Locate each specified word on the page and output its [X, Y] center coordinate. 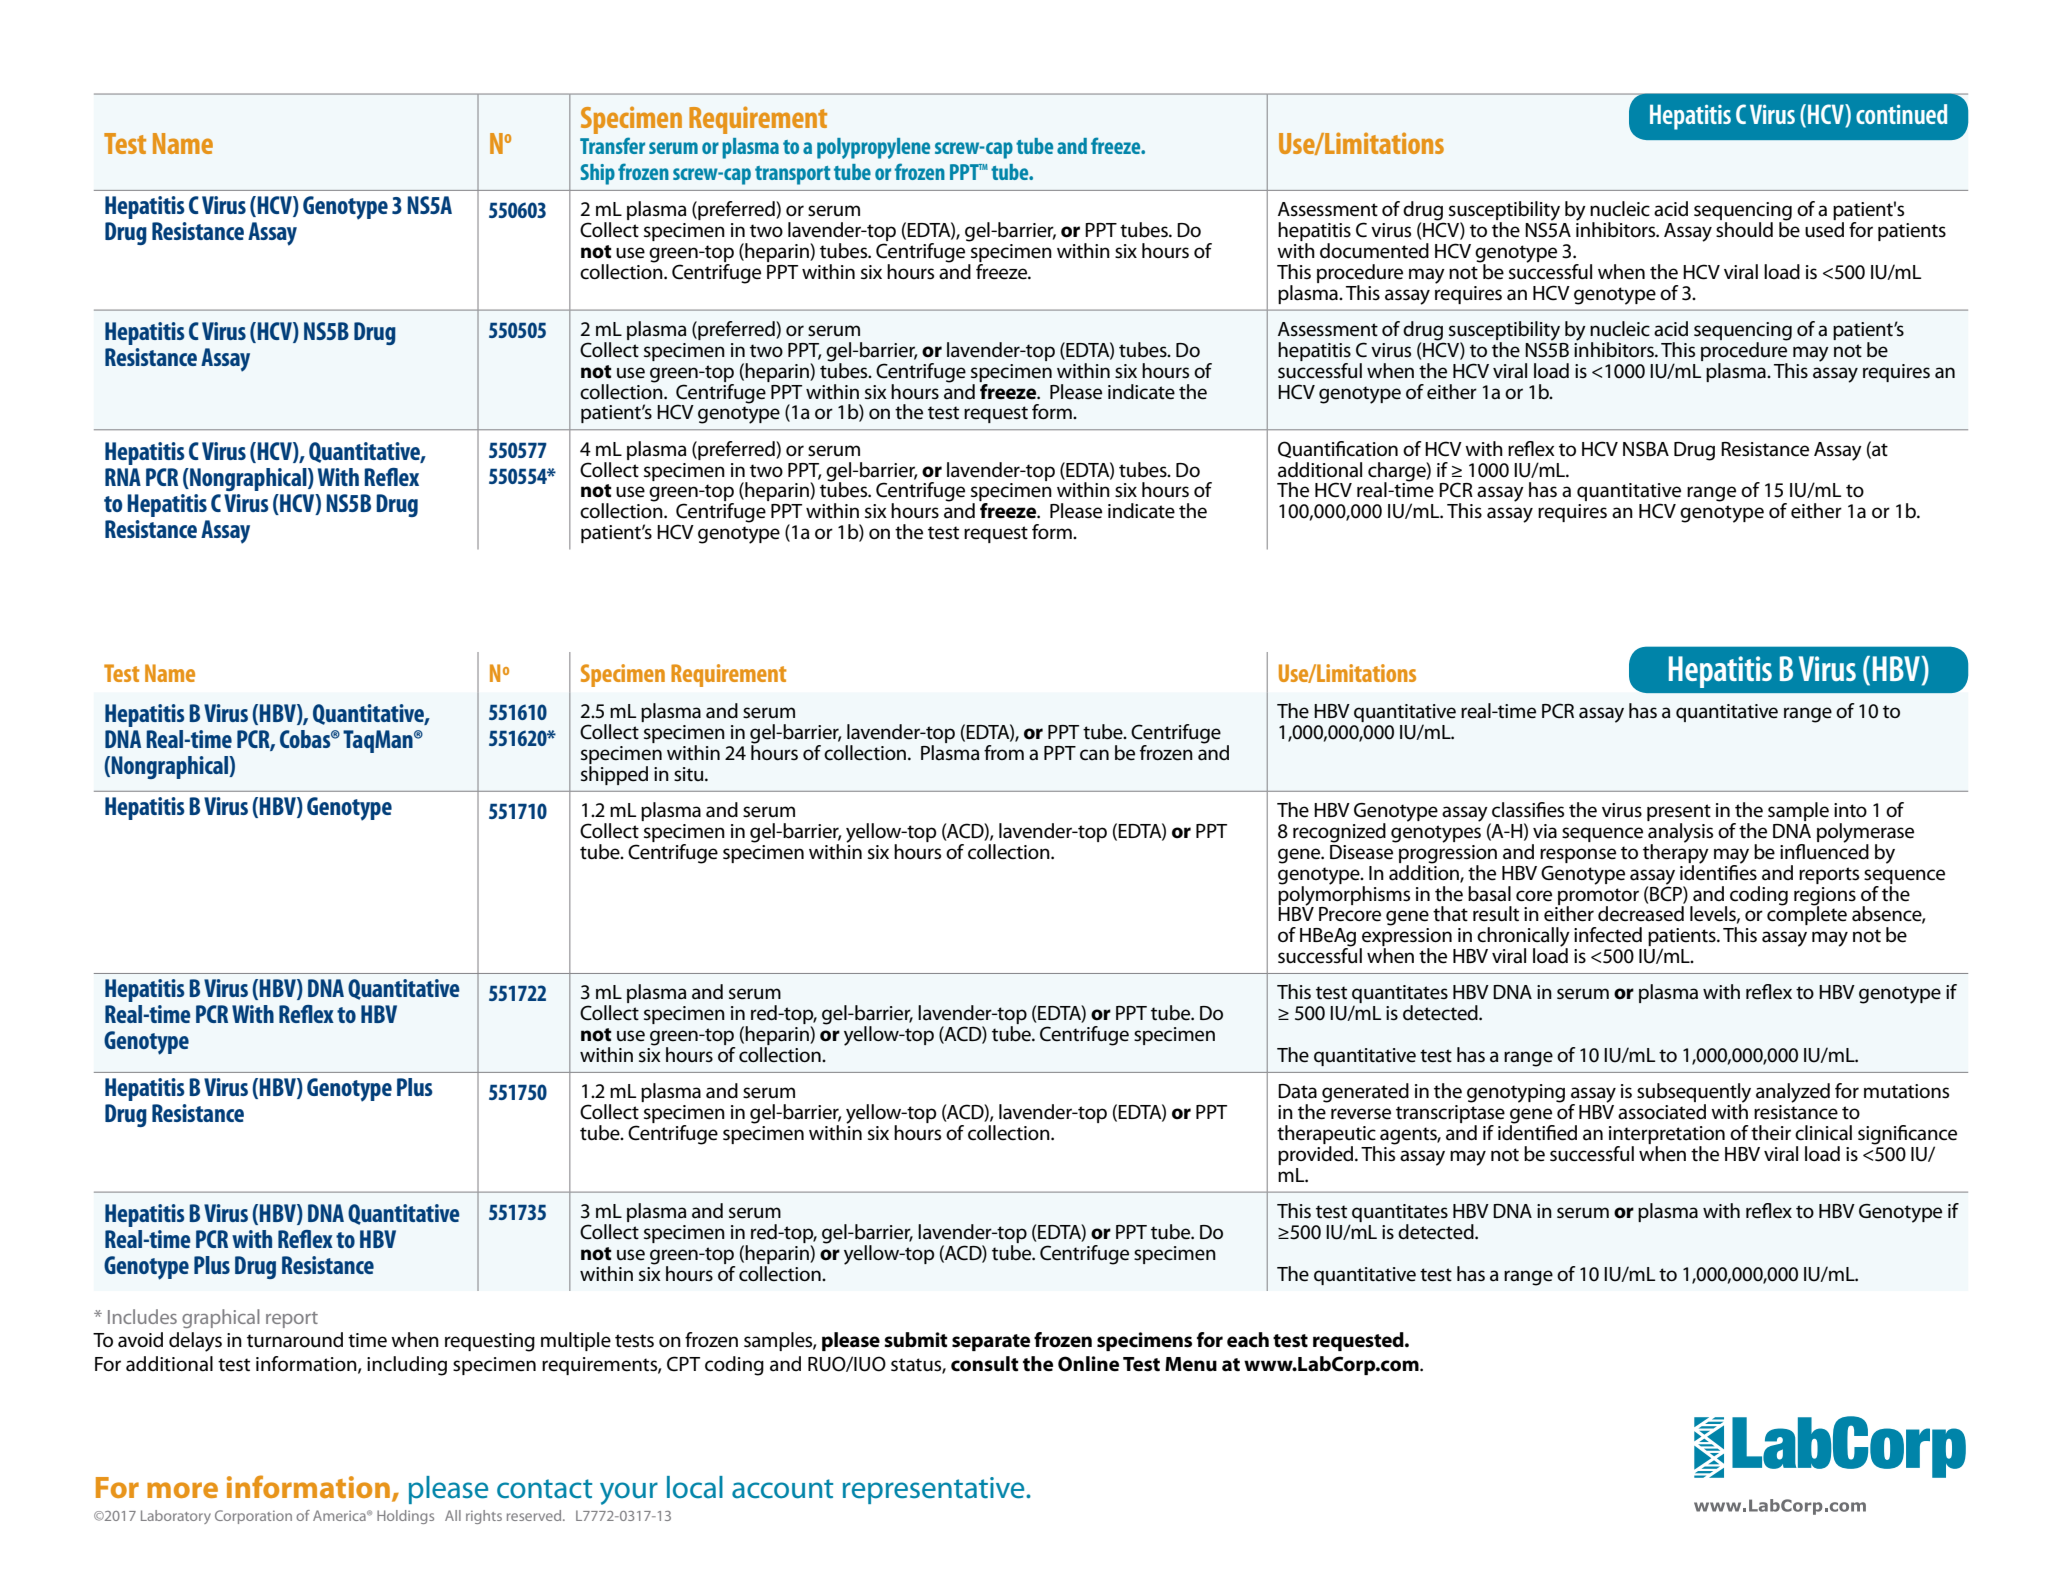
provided [1317, 1155]
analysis [1680, 834]
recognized [1339, 833]
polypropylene [873, 148]
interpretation [1667, 1136]
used [1824, 230]
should [1744, 230]
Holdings [405, 1517]
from [1004, 752]
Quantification [1338, 449]
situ [690, 774]
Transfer [612, 145]
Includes [142, 1316]
